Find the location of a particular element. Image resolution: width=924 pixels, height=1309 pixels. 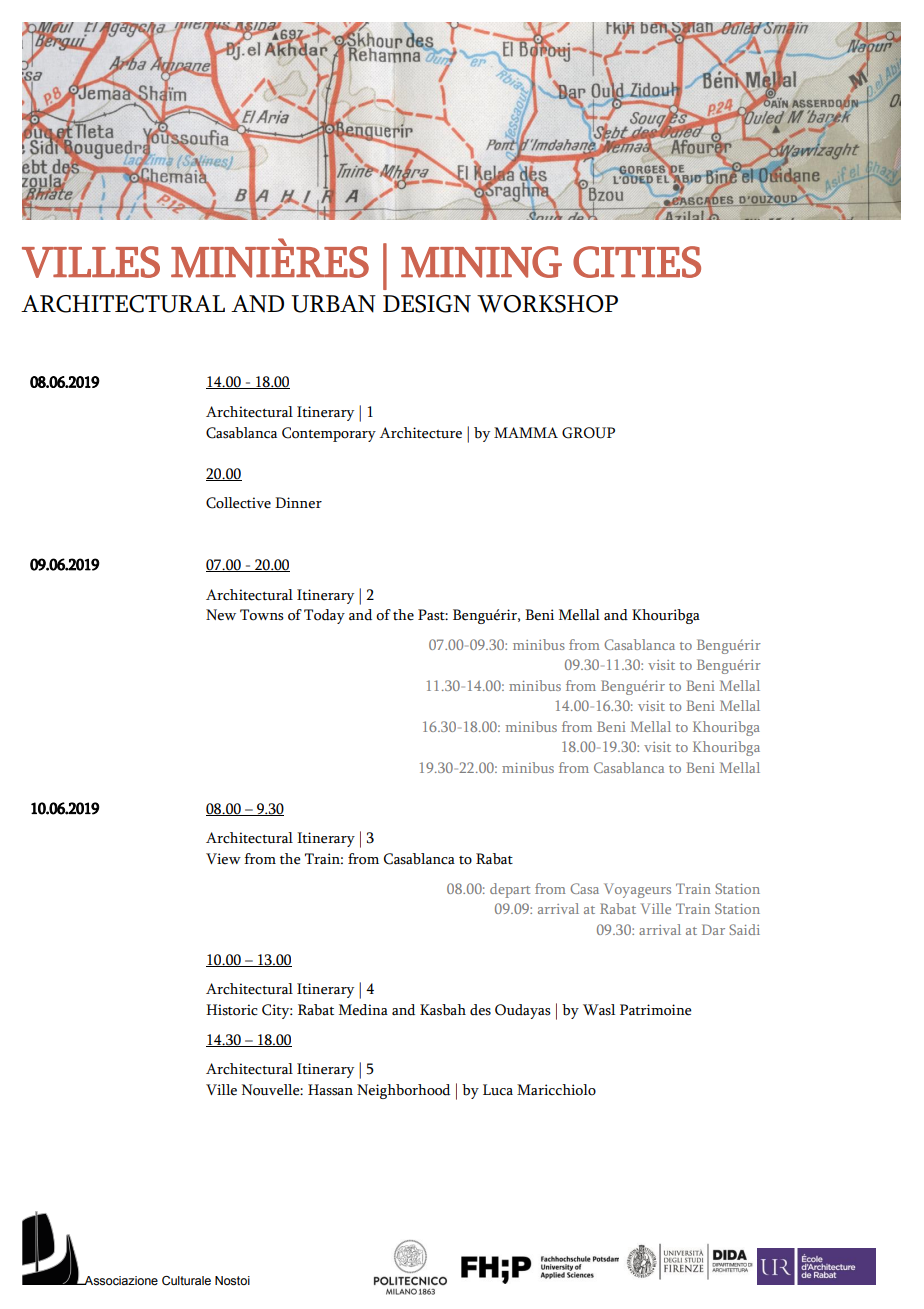

View is located at coordinates (223, 859).
